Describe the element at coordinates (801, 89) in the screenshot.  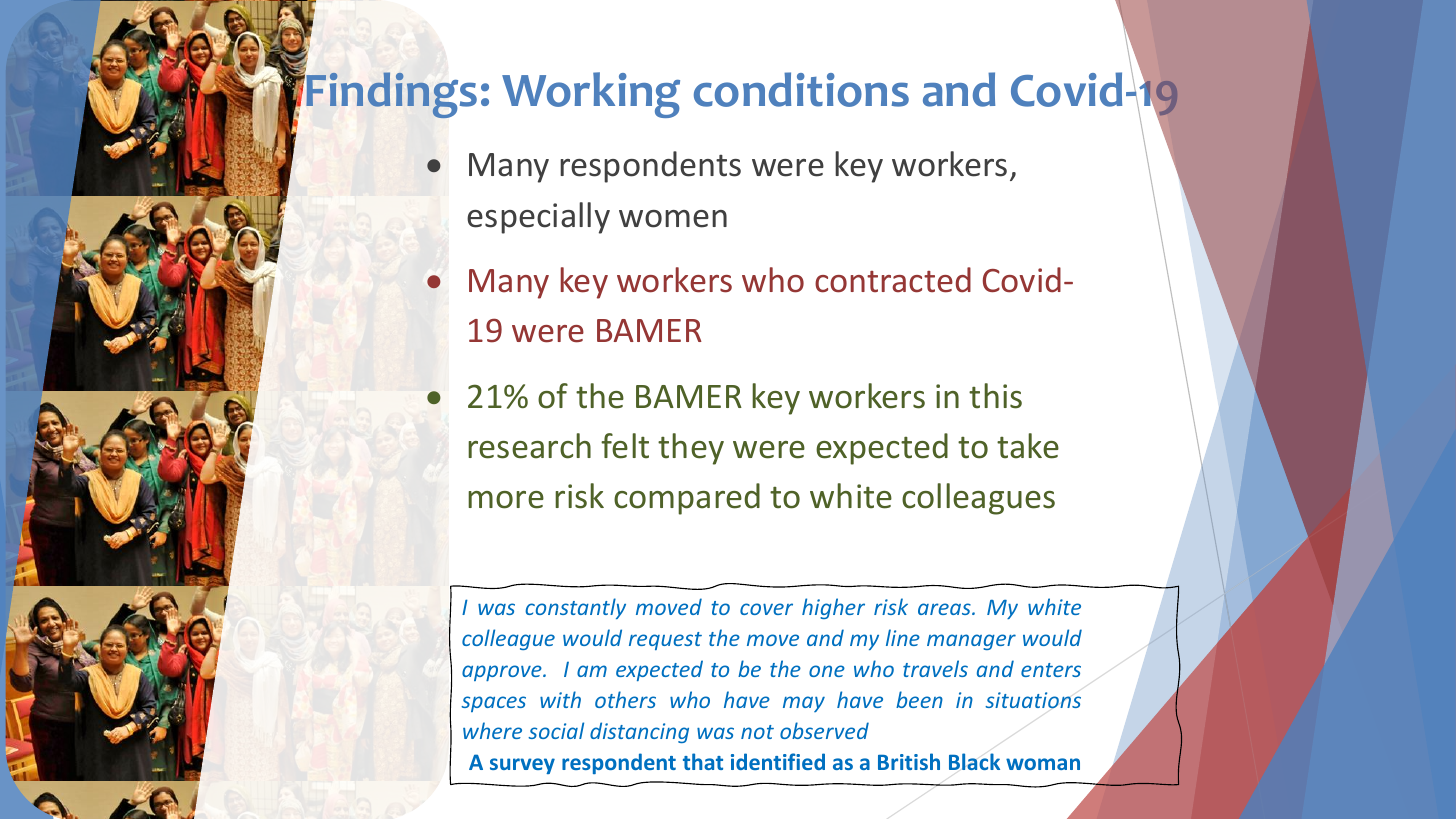
I see `conditions` at that location.
